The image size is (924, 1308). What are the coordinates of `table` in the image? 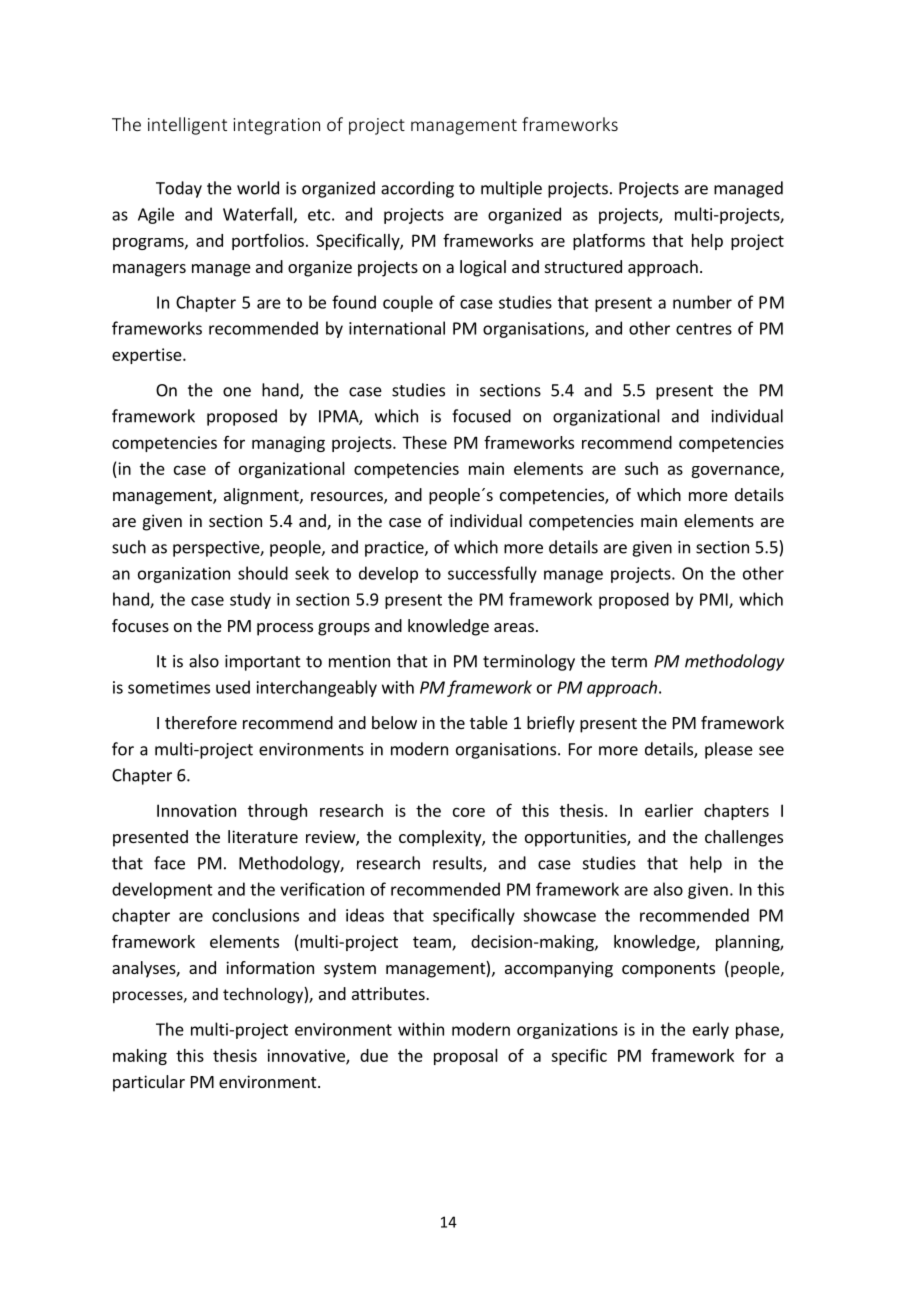 It's located at (489, 722).
